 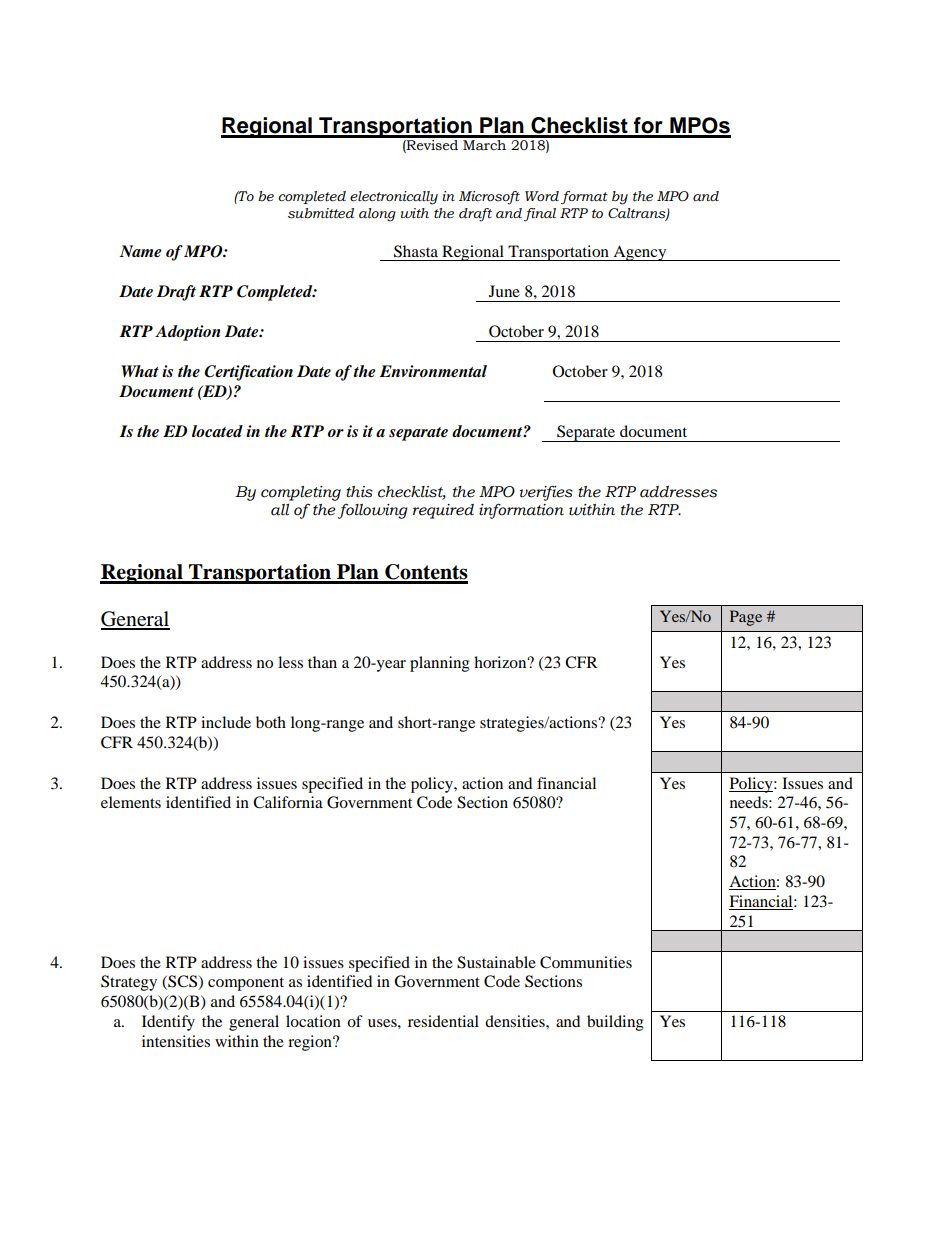 What do you see at coordinates (640, 253) in the page?
I see `Agency` at bounding box center [640, 253].
